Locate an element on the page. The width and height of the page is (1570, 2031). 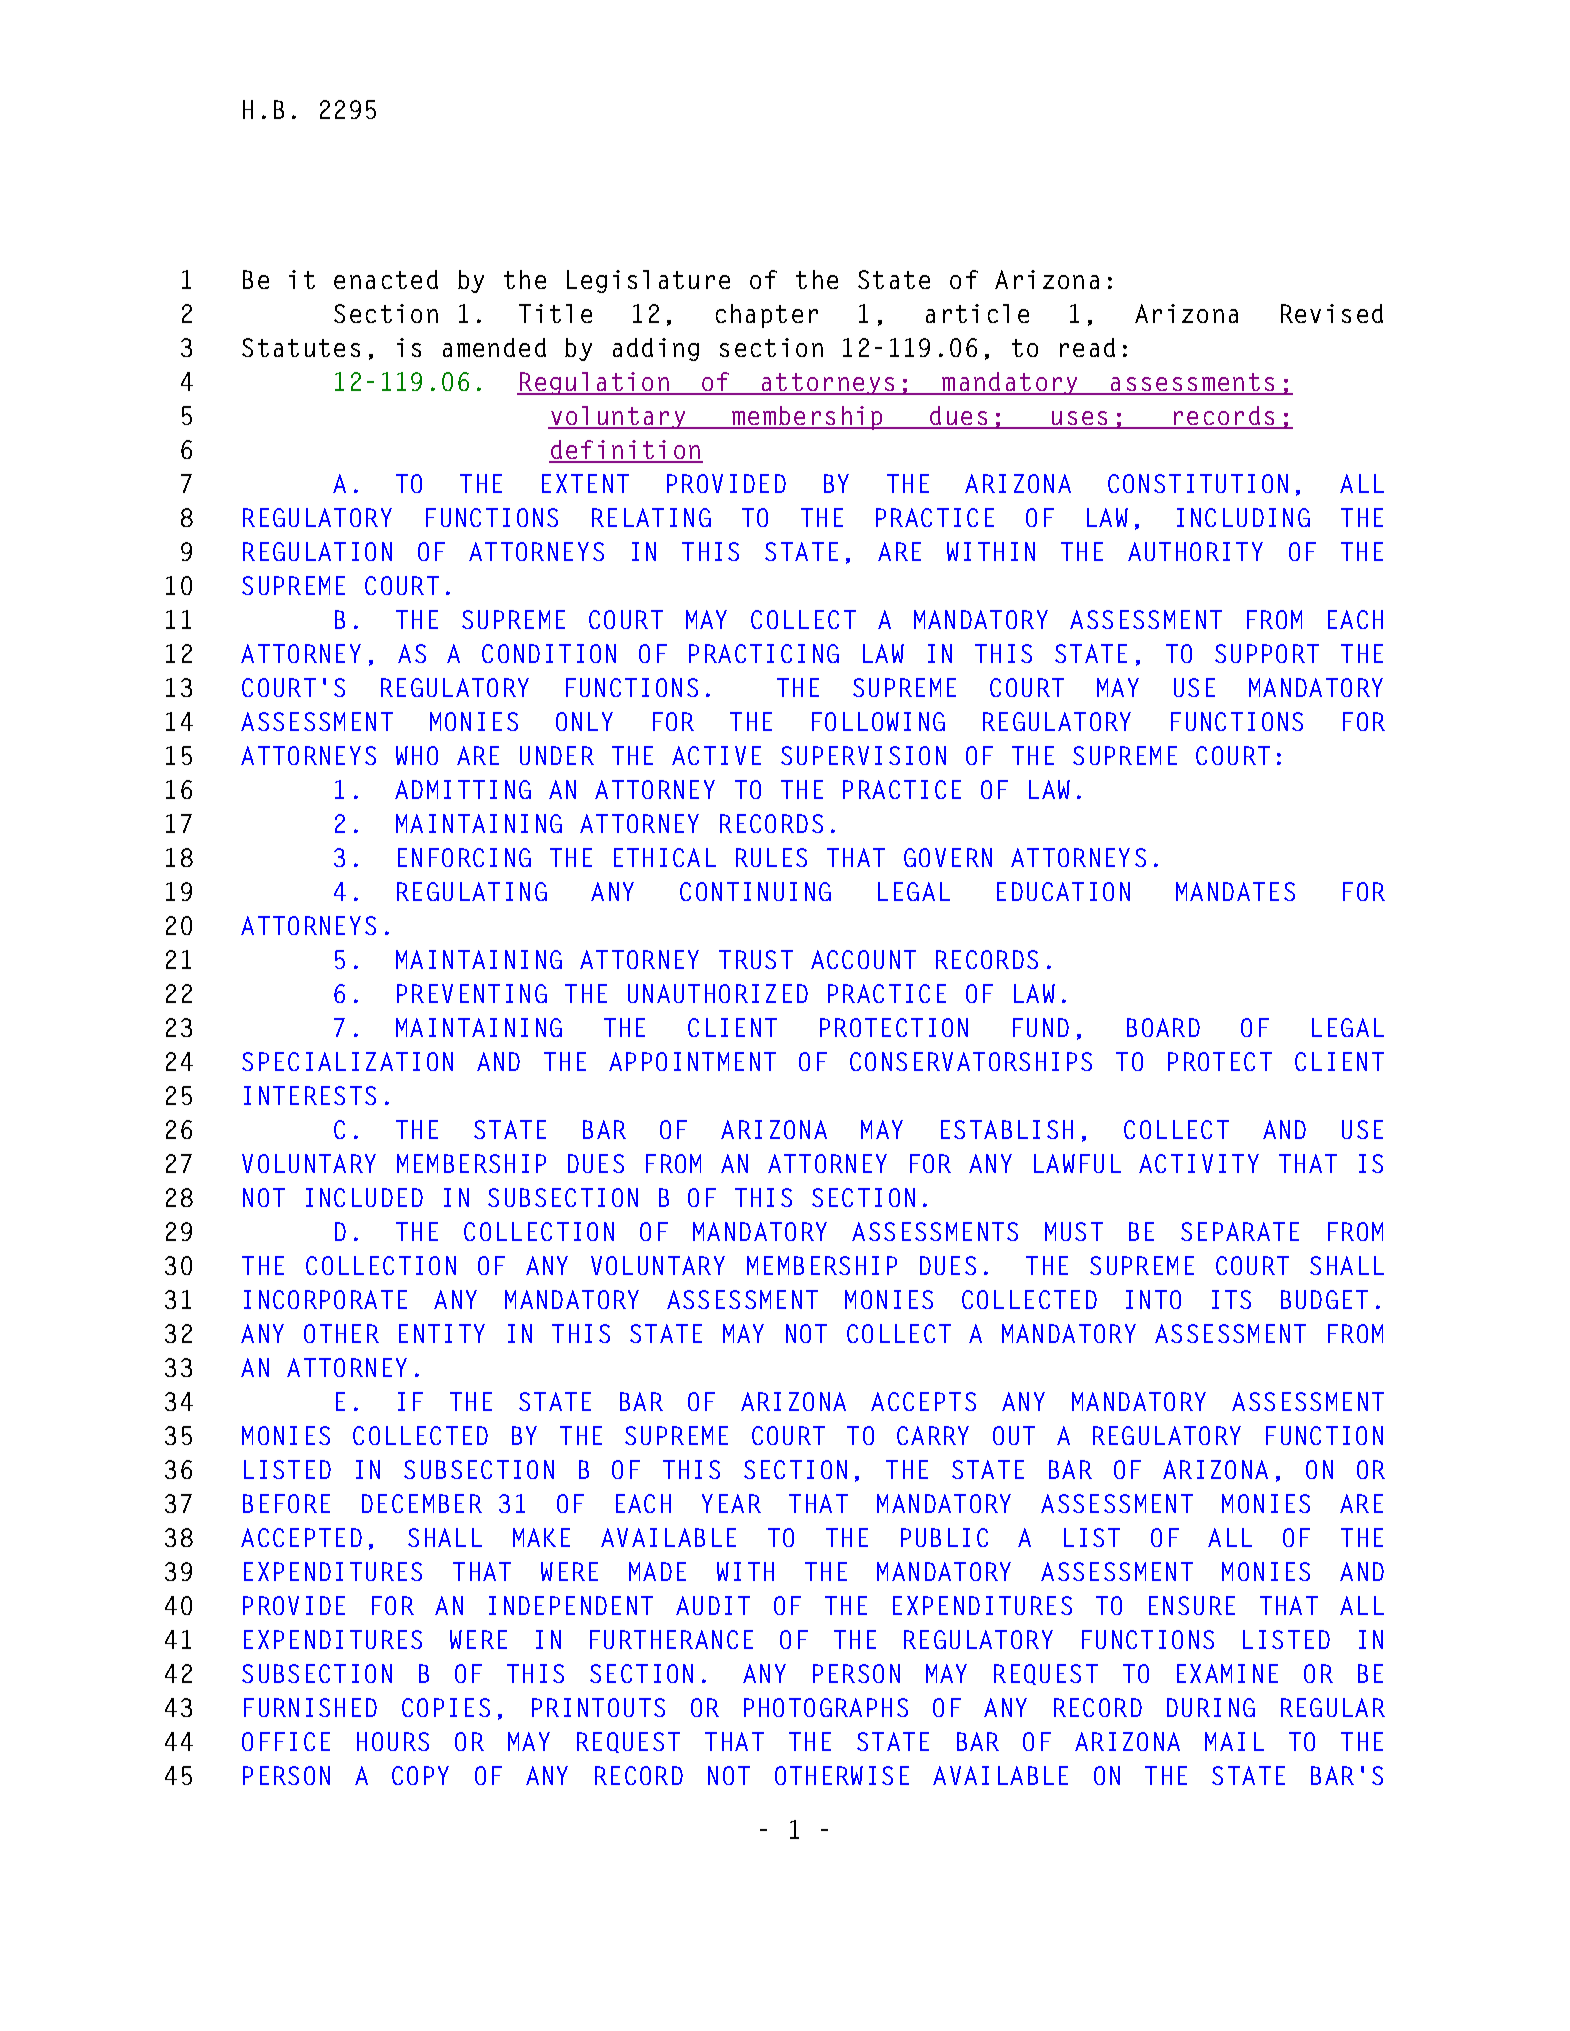
BOARD is located at coordinates (1163, 1027).
